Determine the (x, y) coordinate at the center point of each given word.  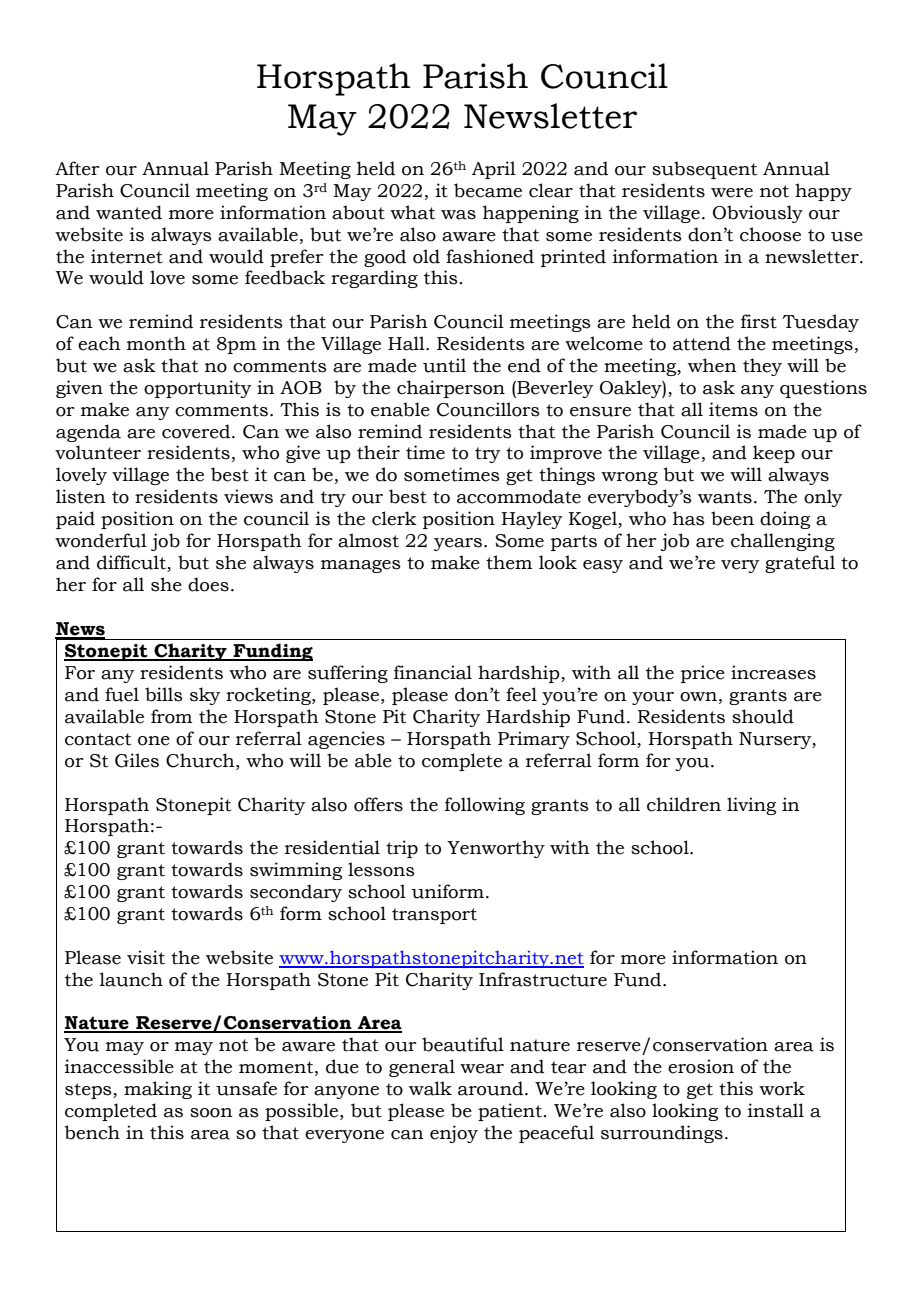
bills (164, 694)
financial (433, 672)
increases (773, 672)
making (158, 1090)
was (458, 215)
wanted (129, 212)
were (732, 193)
